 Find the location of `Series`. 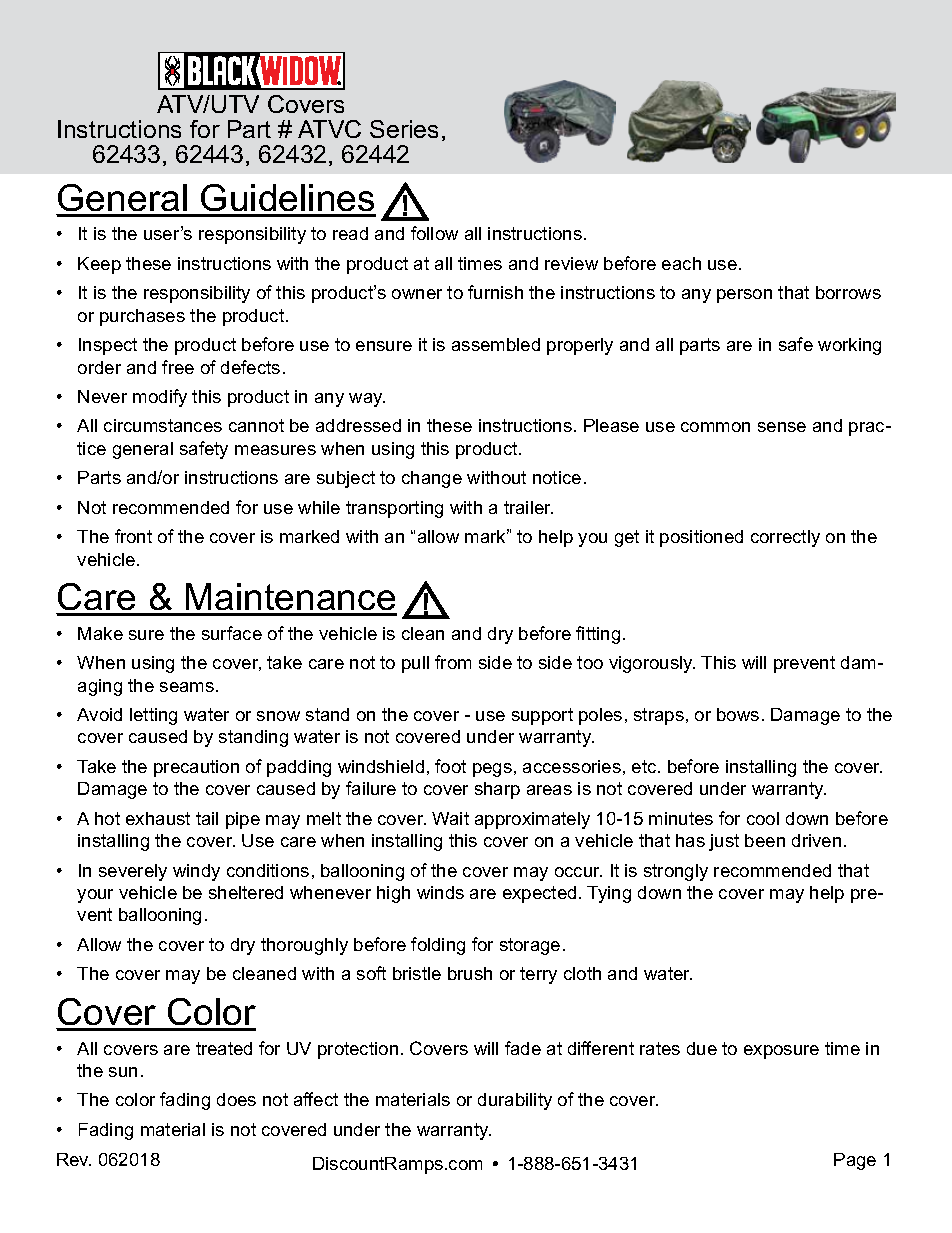

Series is located at coordinates (404, 129).
